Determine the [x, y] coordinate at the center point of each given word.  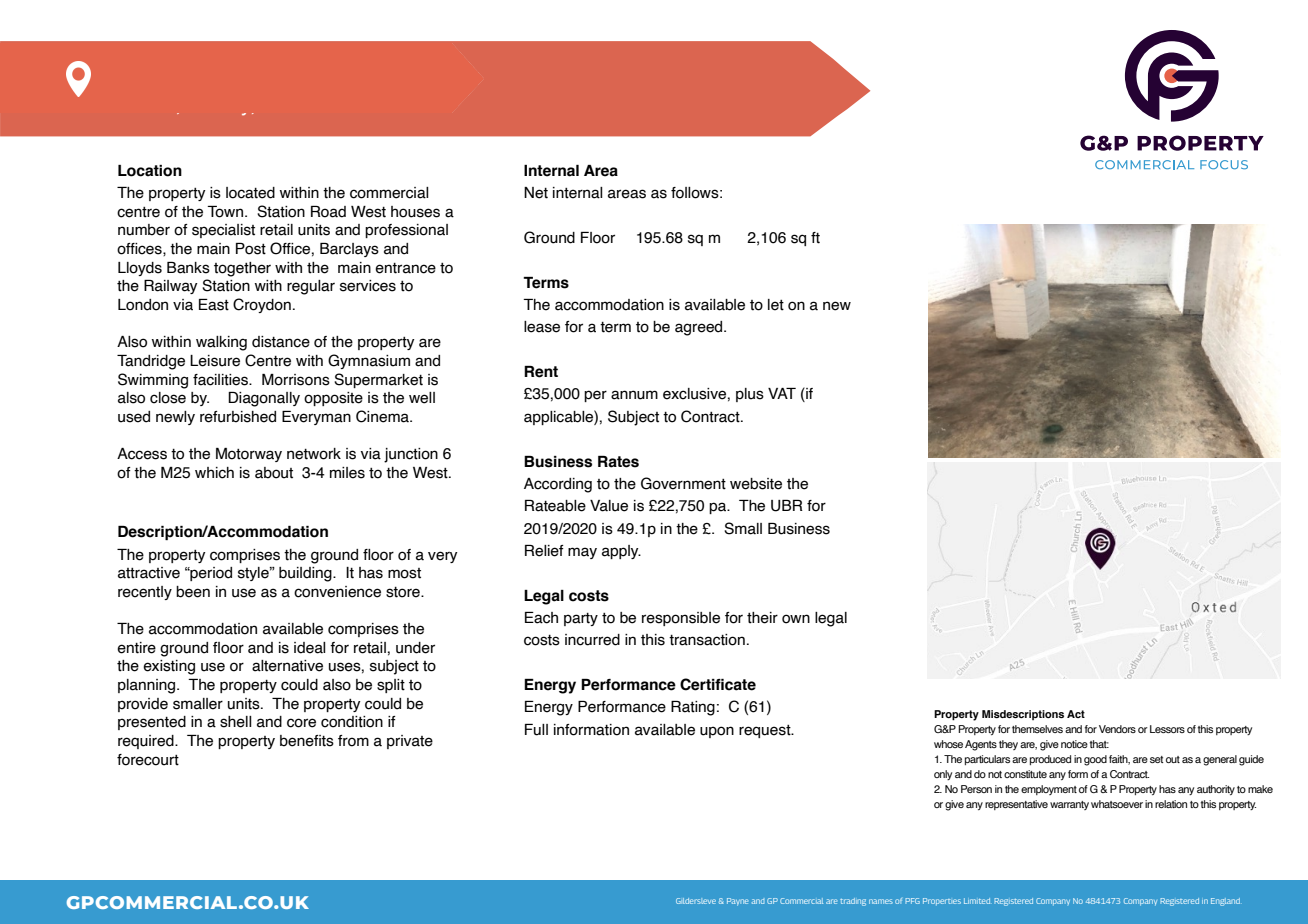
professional [406, 231]
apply [621, 552]
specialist [223, 231]
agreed [700, 328]
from [353, 741]
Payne [737, 902]
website [756, 484]
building [306, 574]
